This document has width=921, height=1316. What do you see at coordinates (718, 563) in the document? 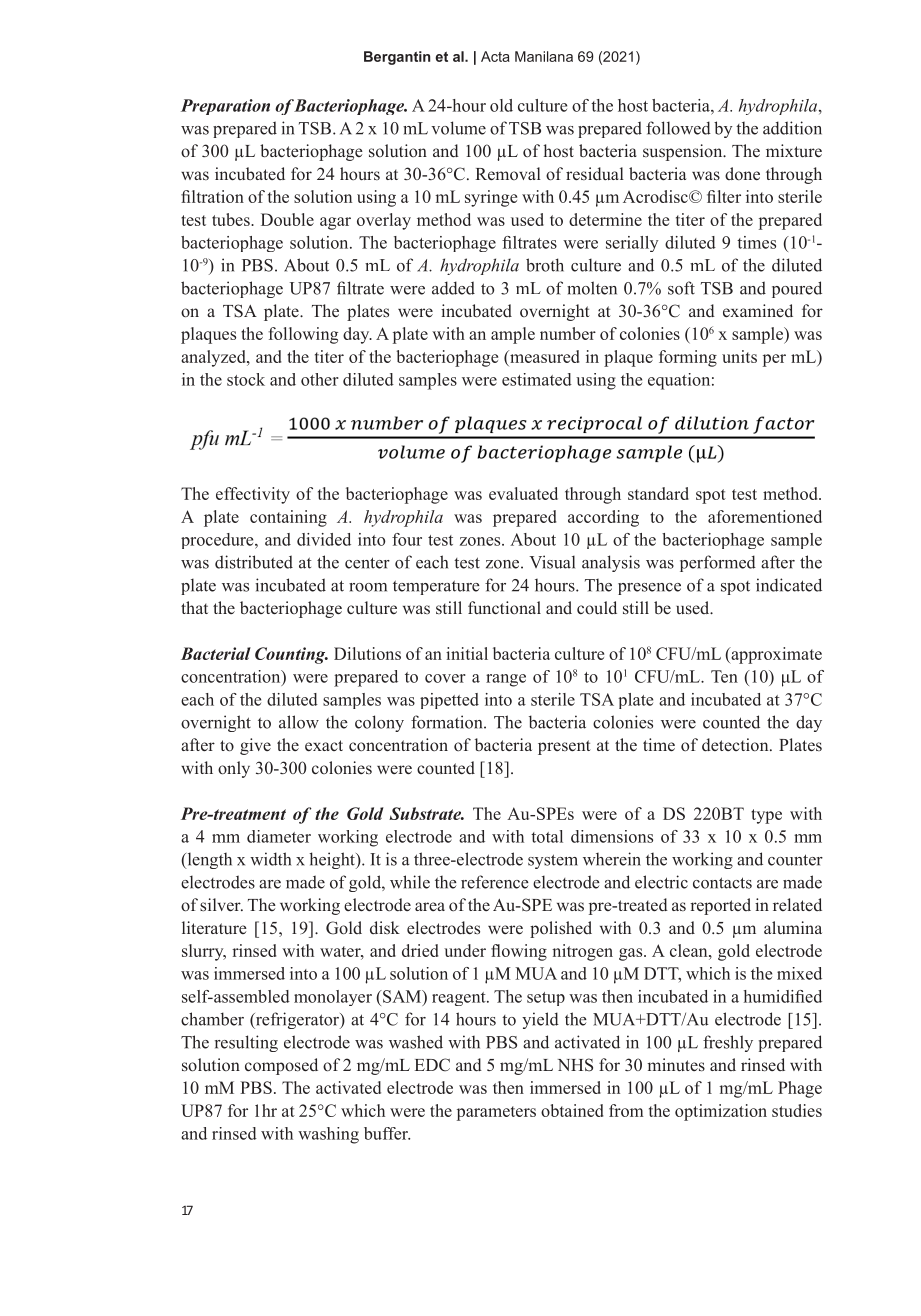
I see `performed` at bounding box center [718, 563].
